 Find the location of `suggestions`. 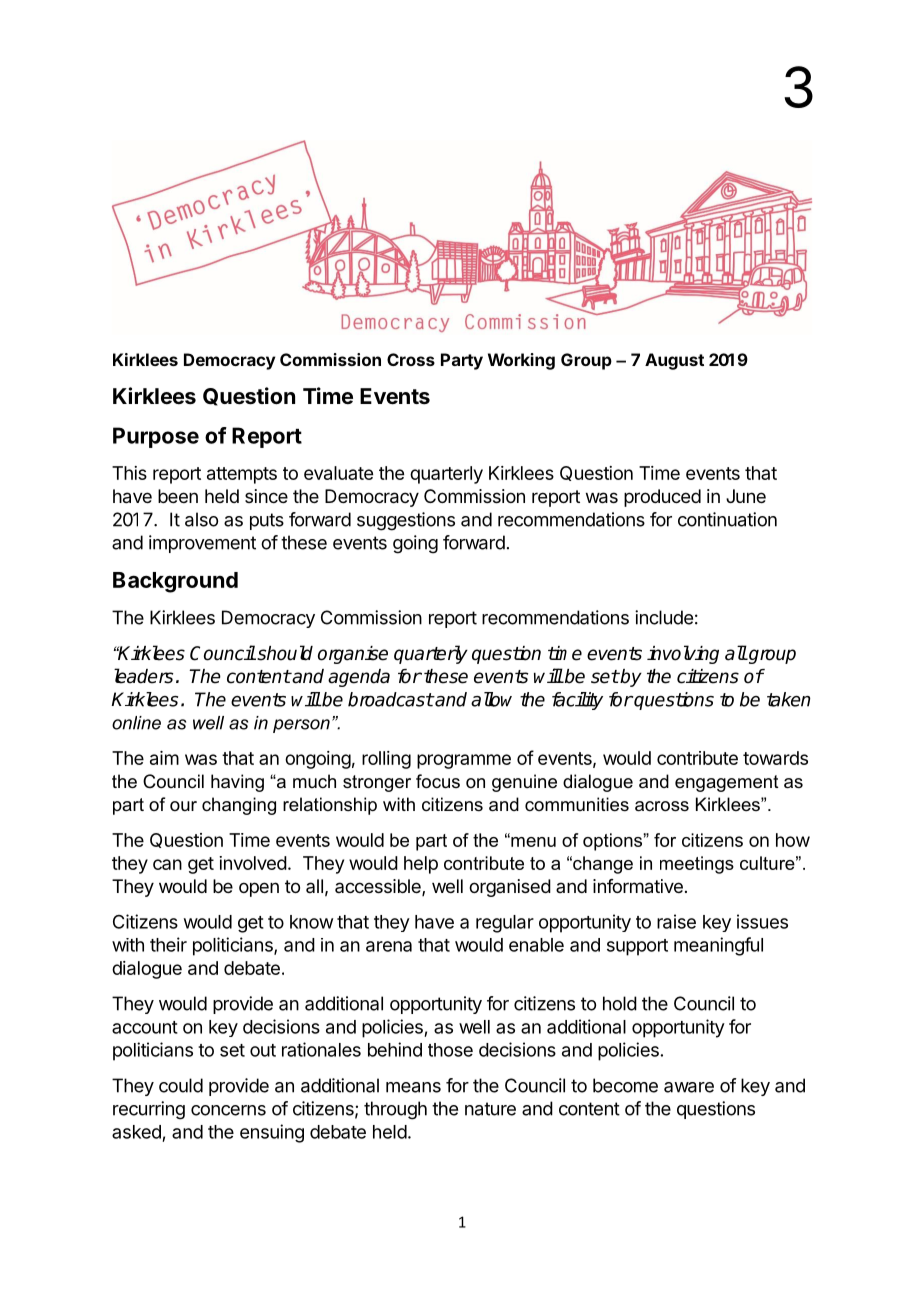

suggestions is located at coordinates (406, 521).
